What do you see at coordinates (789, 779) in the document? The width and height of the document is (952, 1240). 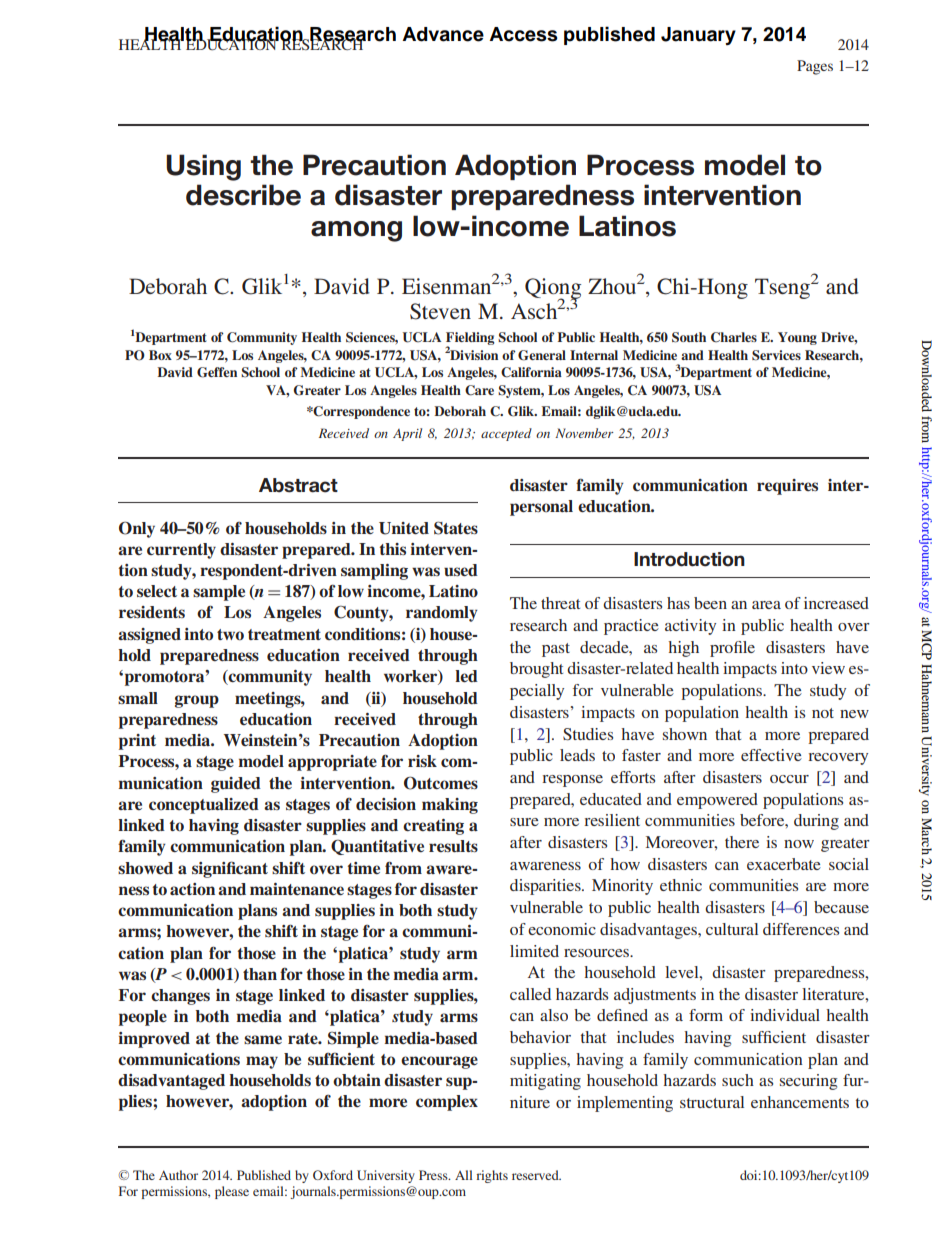 I see `occur` at bounding box center [789, 779].
